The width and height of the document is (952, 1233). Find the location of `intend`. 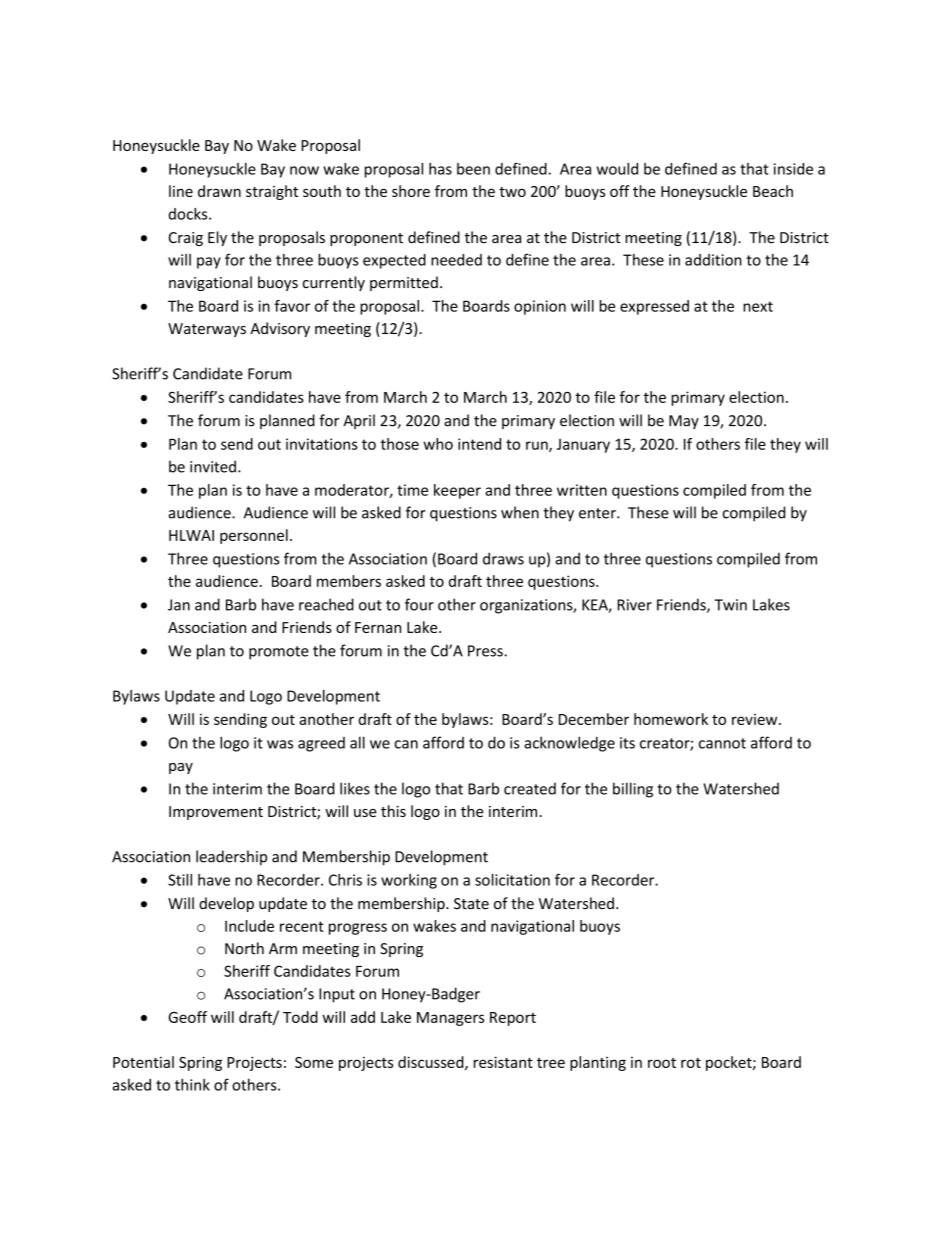

intend is located at coordinates (479, 444).
